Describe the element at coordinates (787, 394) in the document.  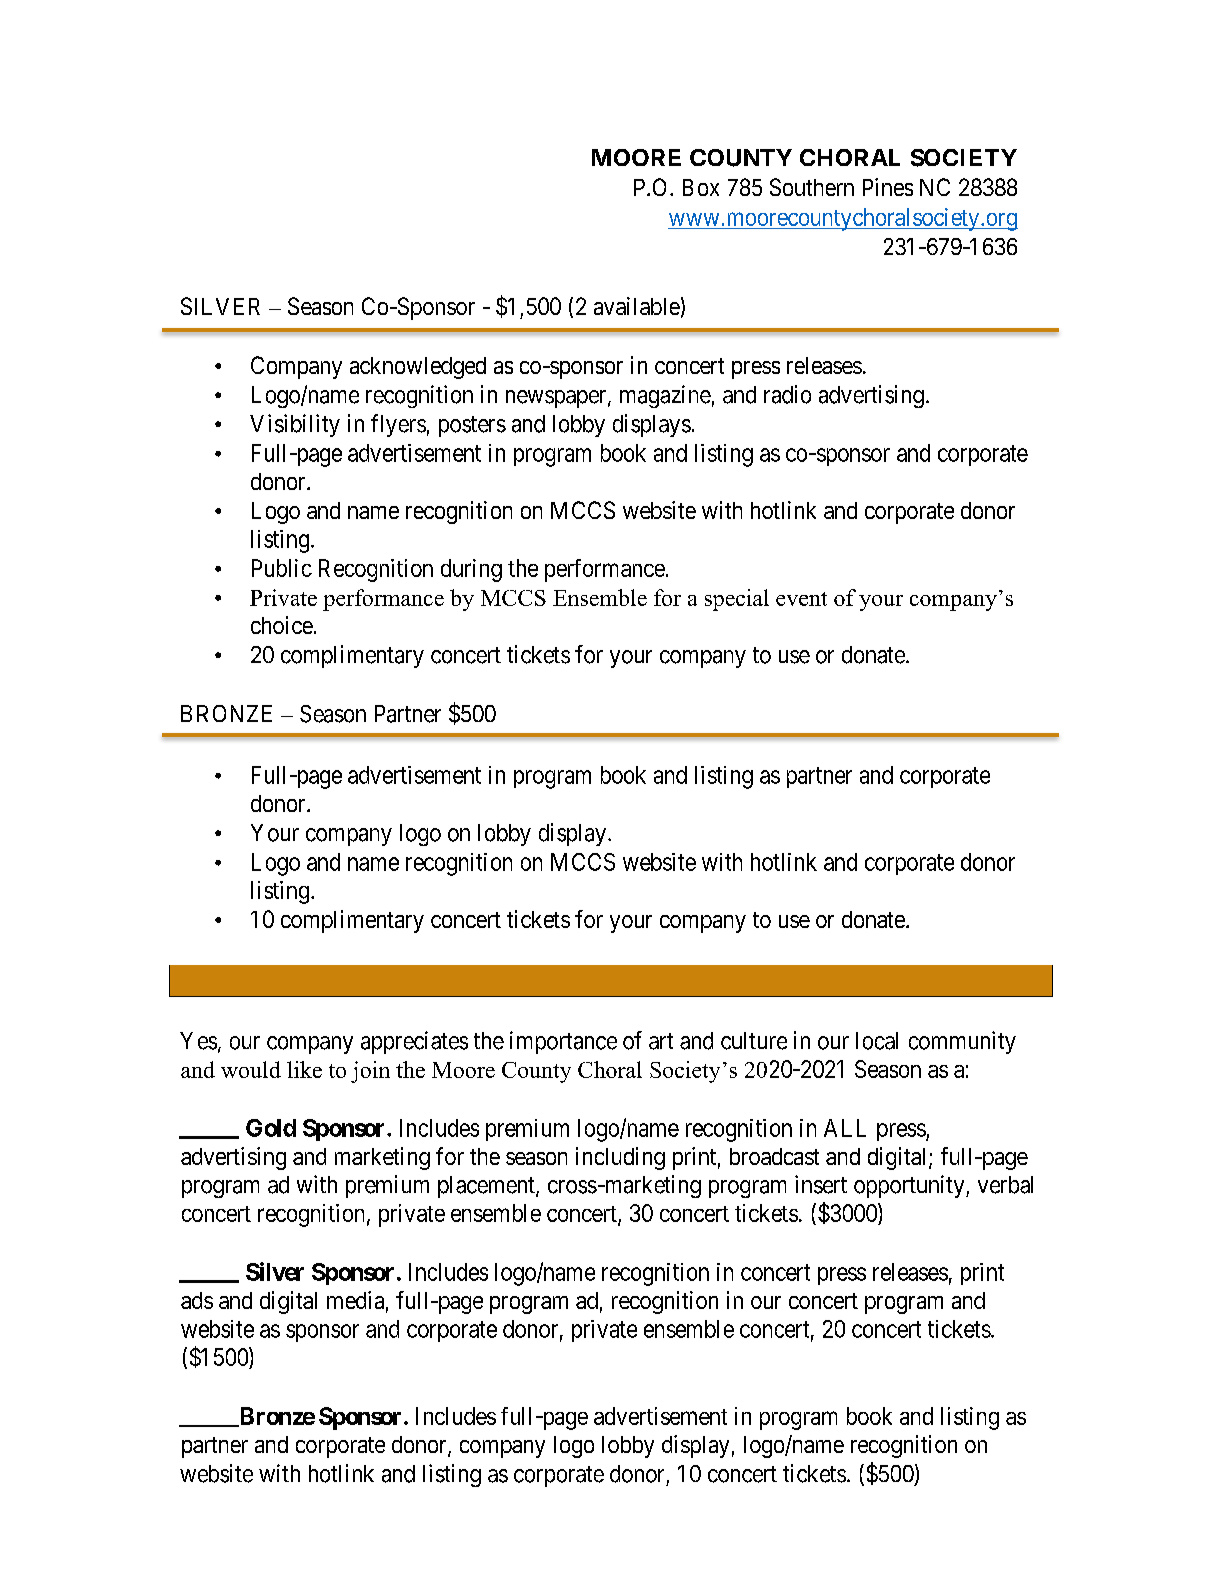
I see `radio` at that location.
